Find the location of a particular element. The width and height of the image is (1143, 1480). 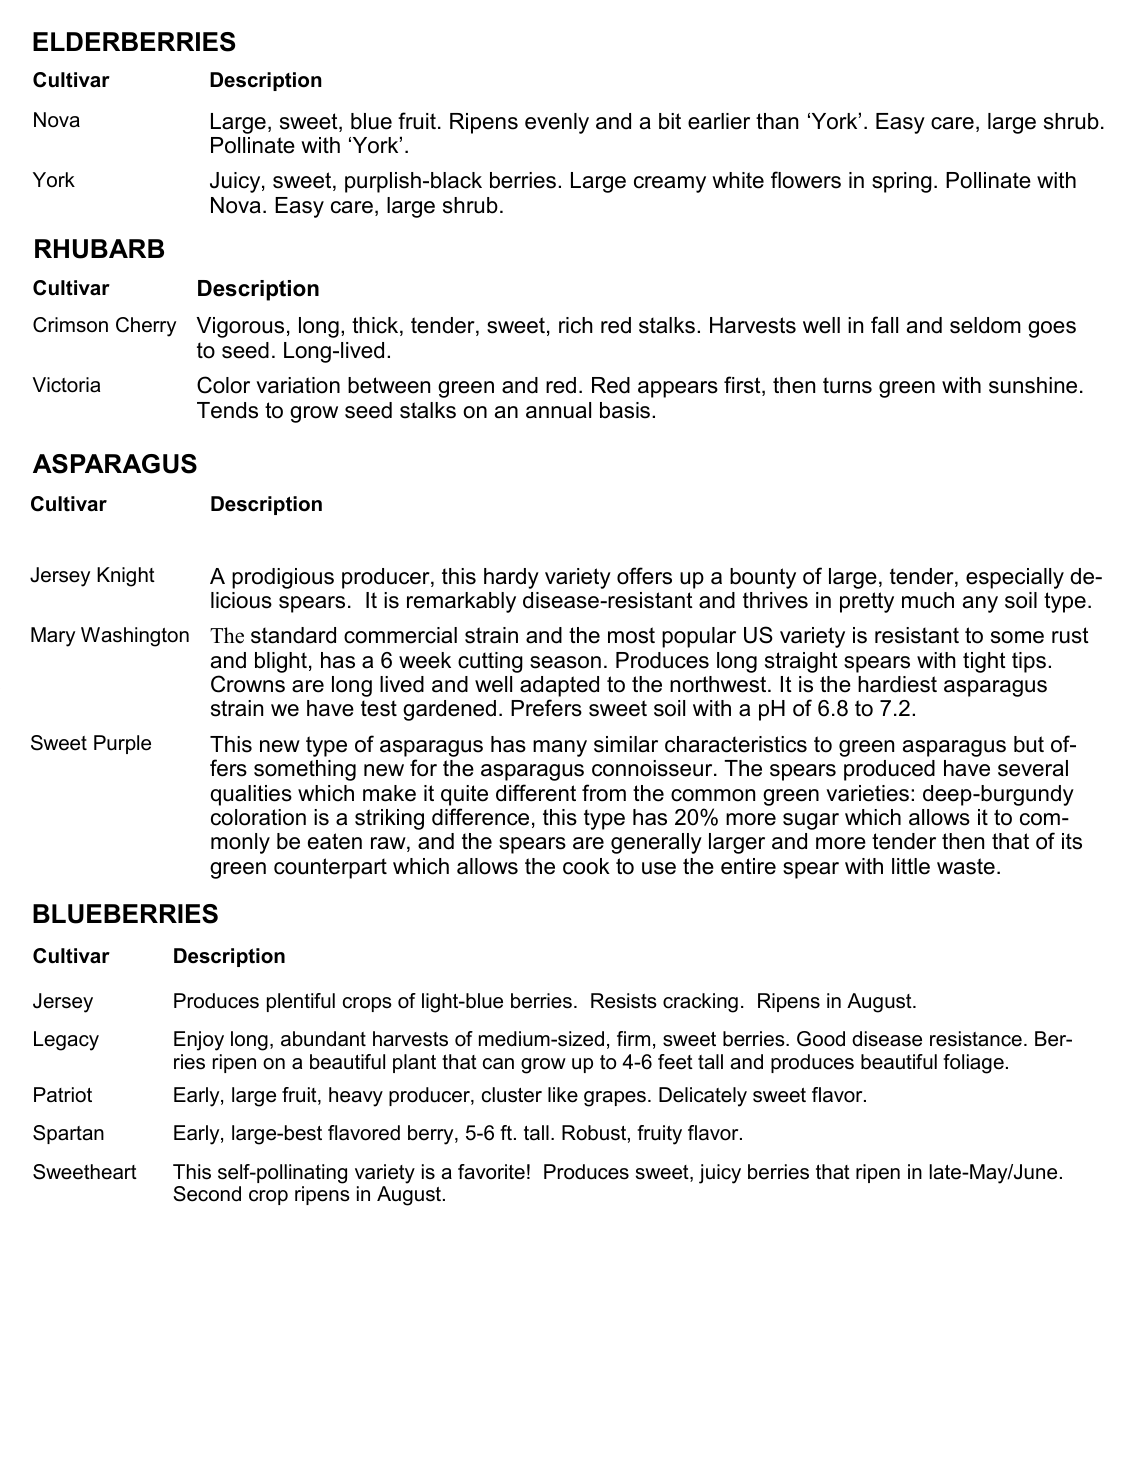

Knight is located at coordinates (126, 577).
